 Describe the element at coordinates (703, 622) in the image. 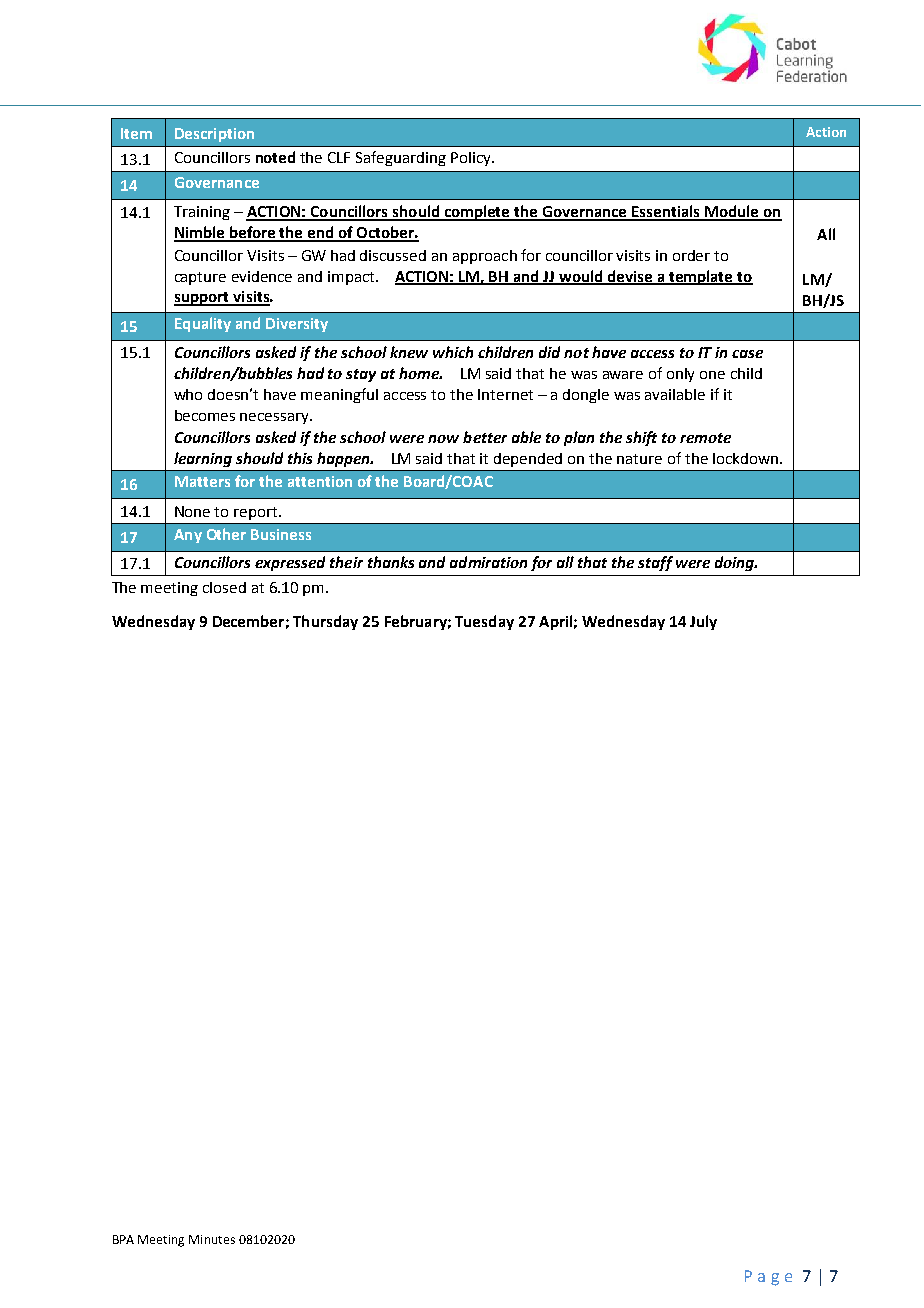

I see `July` at that location.
